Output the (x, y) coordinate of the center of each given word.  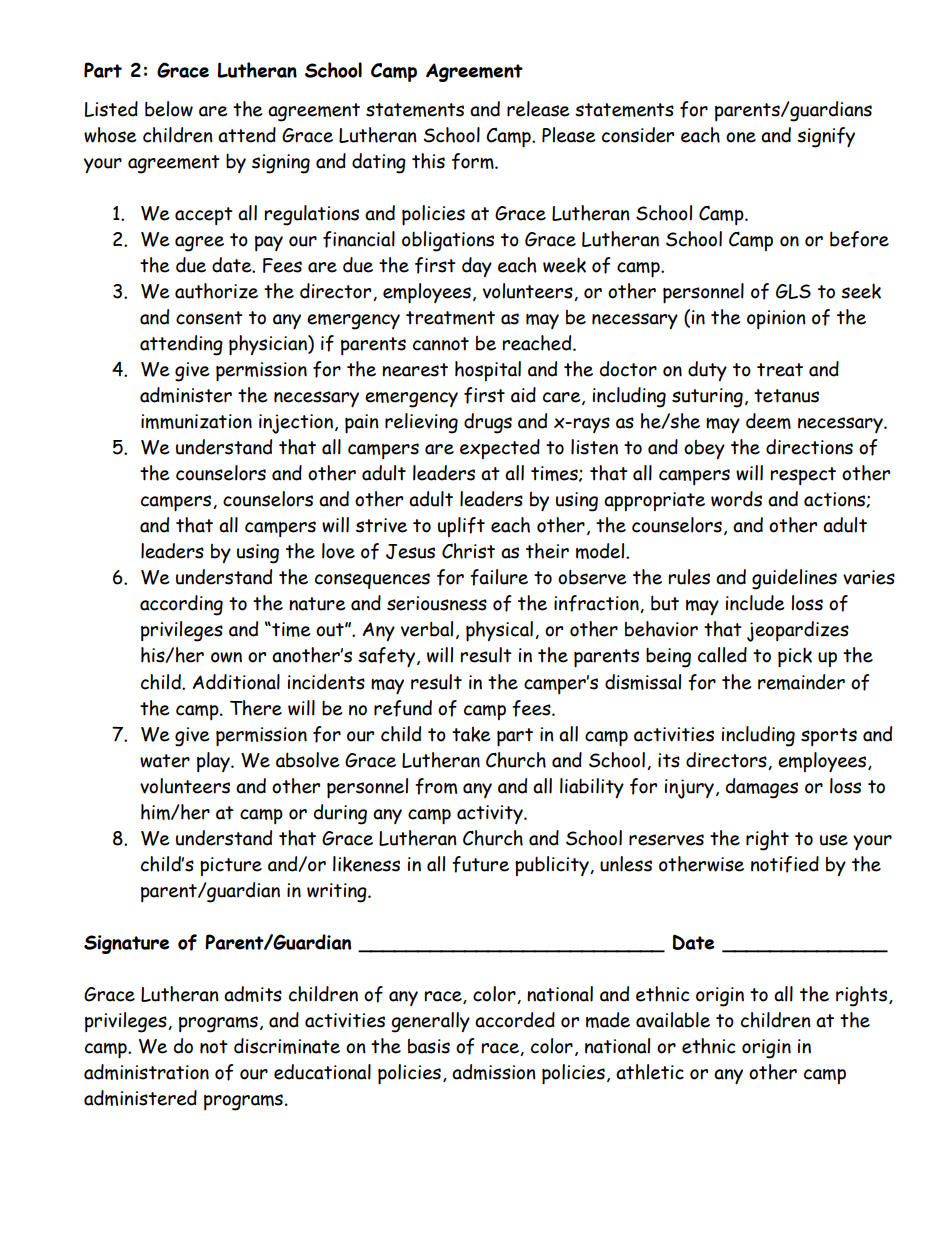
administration (146, 1072)
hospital (488, 371)
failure (499, 577)
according (181, 605)
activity (491, 814)
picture (231, 866)
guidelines (794, 579)
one (741, 137)
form (474, 161)
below (169, 109)
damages (762, 788)
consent (209, 318)
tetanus (786, 396)
